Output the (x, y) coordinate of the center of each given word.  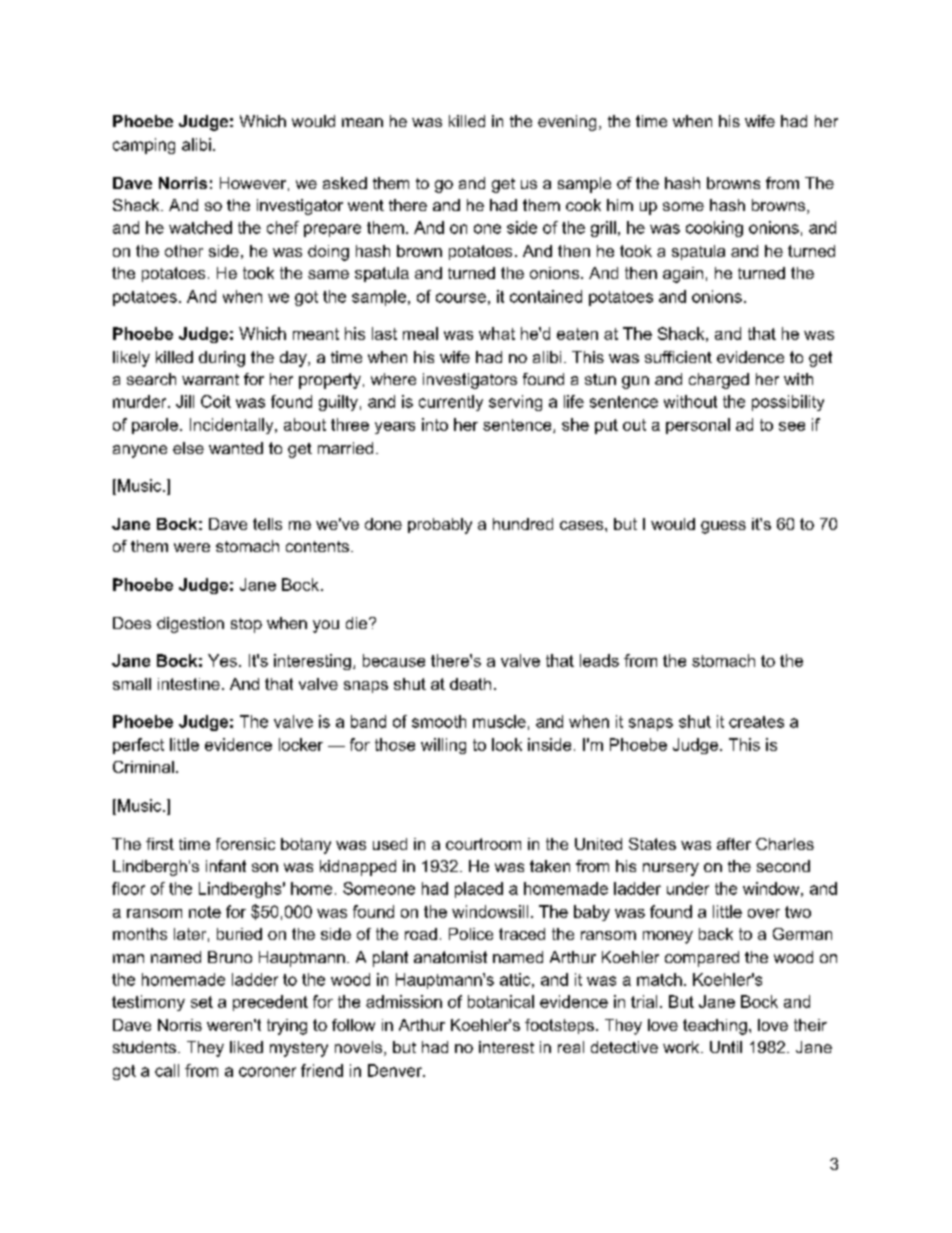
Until (726, 1047)
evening (567, 123)
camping (144, 146)
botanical (501, 1001)
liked (246, 1047)
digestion (190, 625)
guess (723, 527)
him (620, 205)
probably (440, 526)
